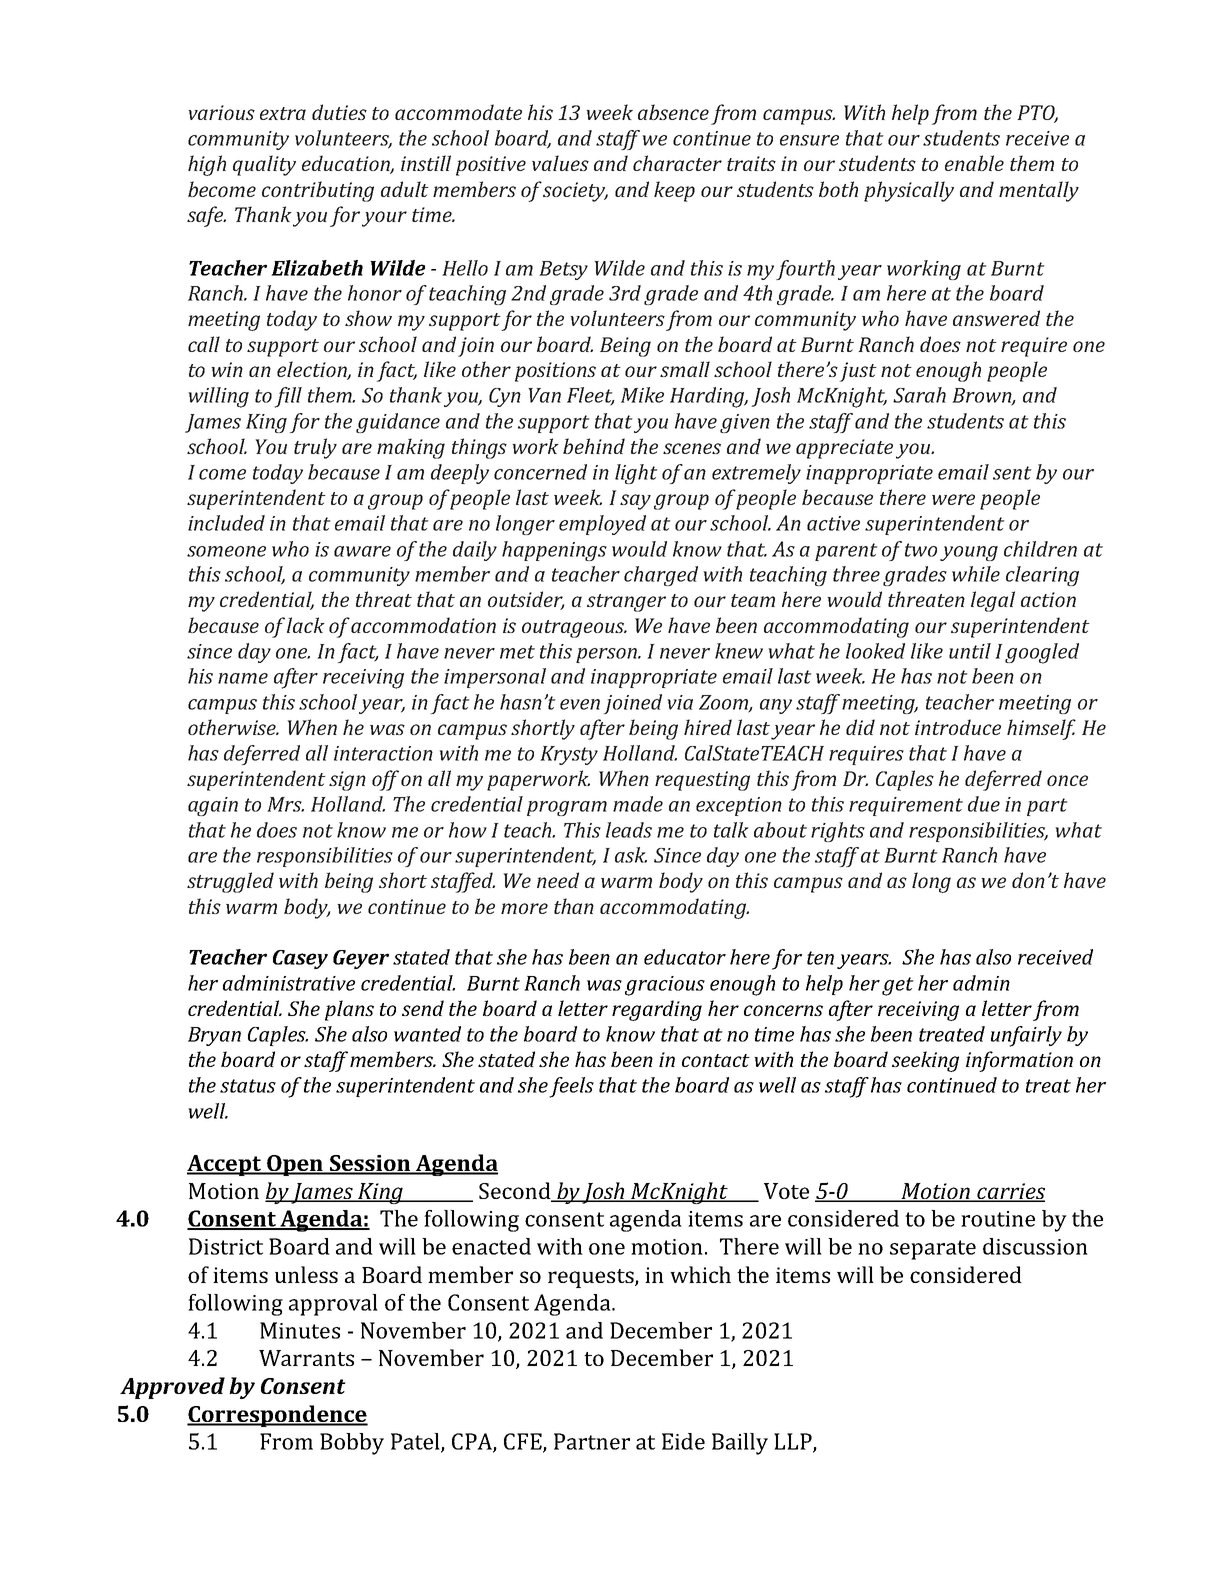 This document has height=1569, width=1213. Describe the element at coordinates (248, 1086) in the document. I see `status` at that location.
